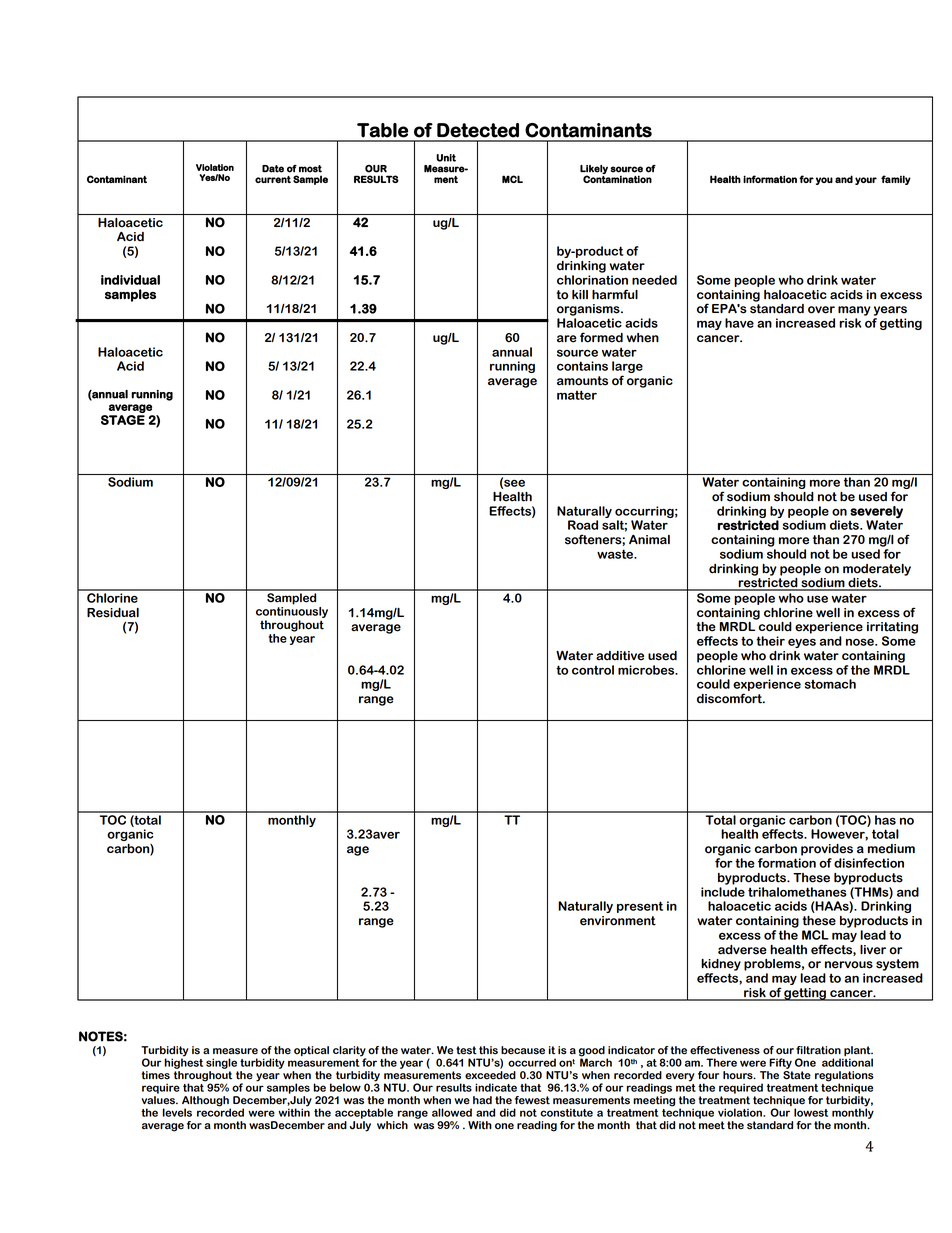 This image has height=1233, width=952. Describe the element at coordinates (583, 525) in the image. I see `Road` at that location.
